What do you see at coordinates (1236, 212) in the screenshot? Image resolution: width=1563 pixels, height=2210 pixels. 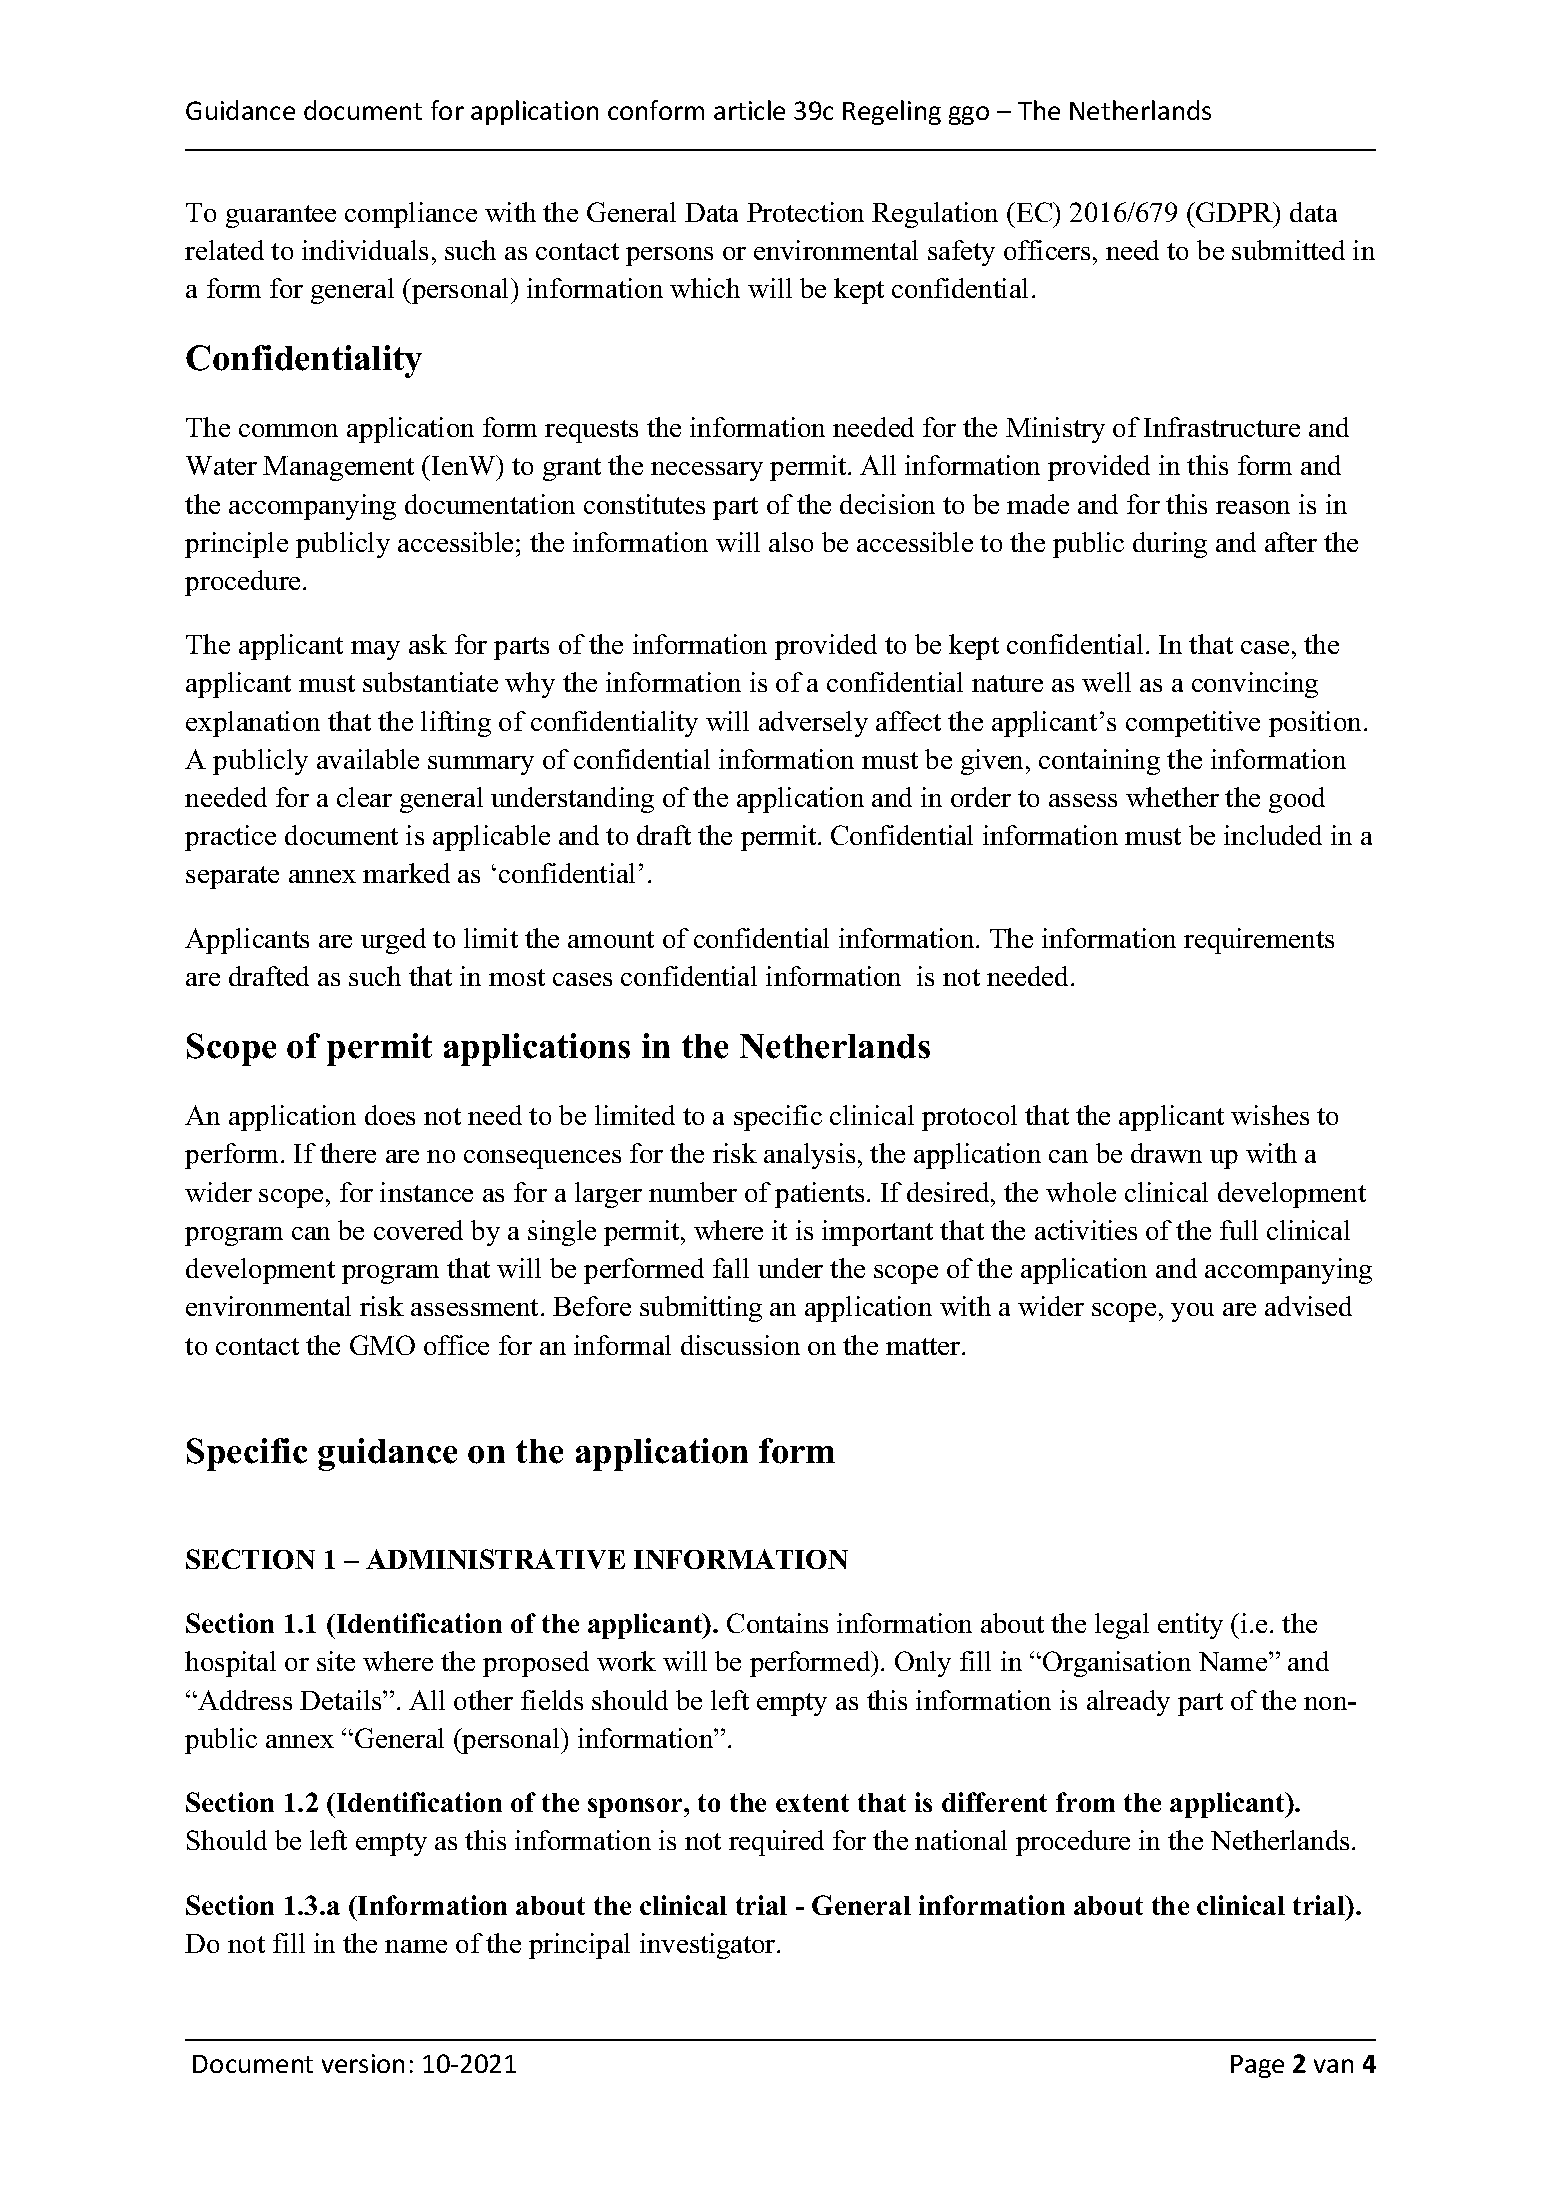 I see `GDPR` at bounding box center [1236, 212].
